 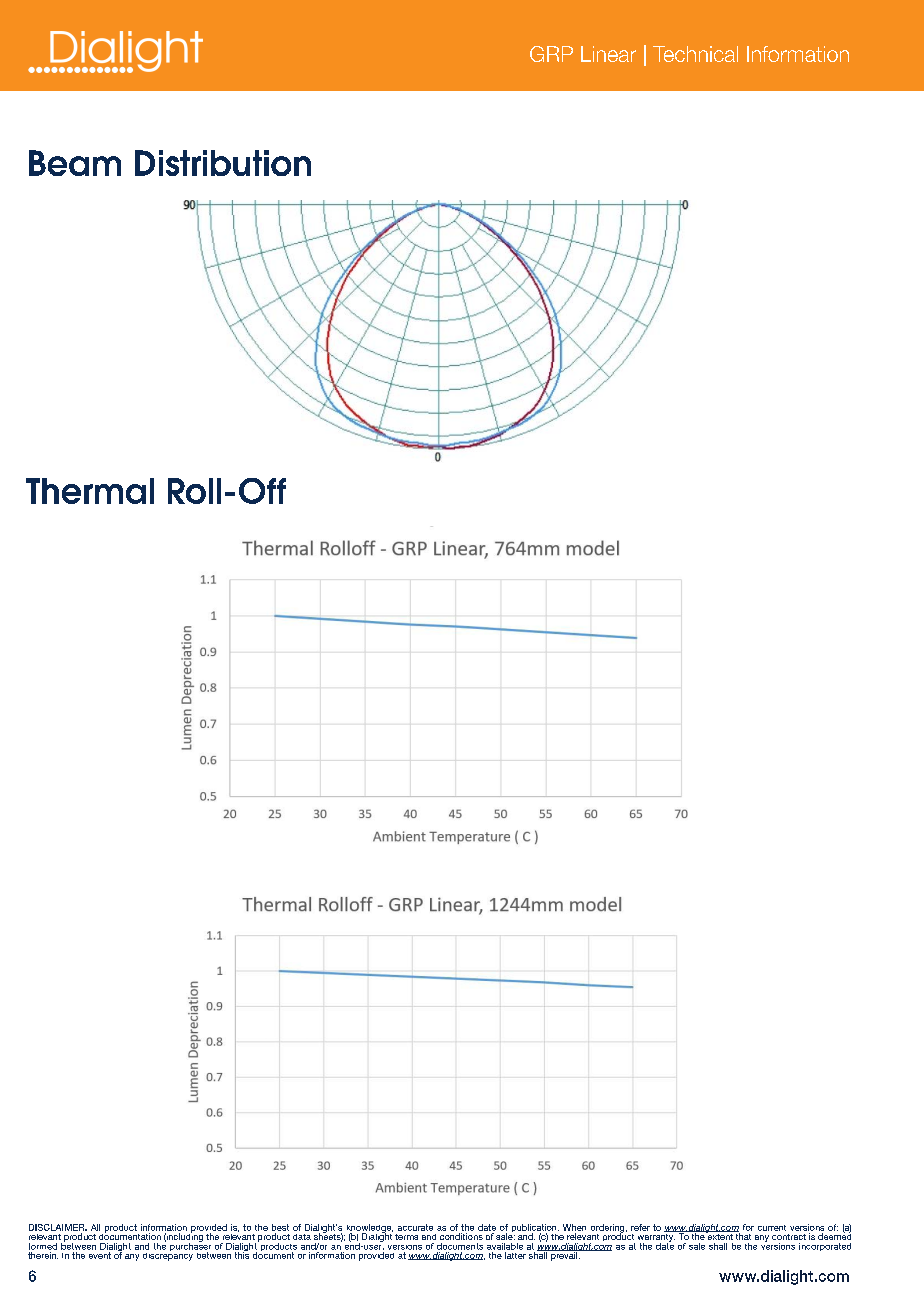 What do you see at coordinates (75, 163) in the image?
I see `Beam` at bounding box center [75, 163].
